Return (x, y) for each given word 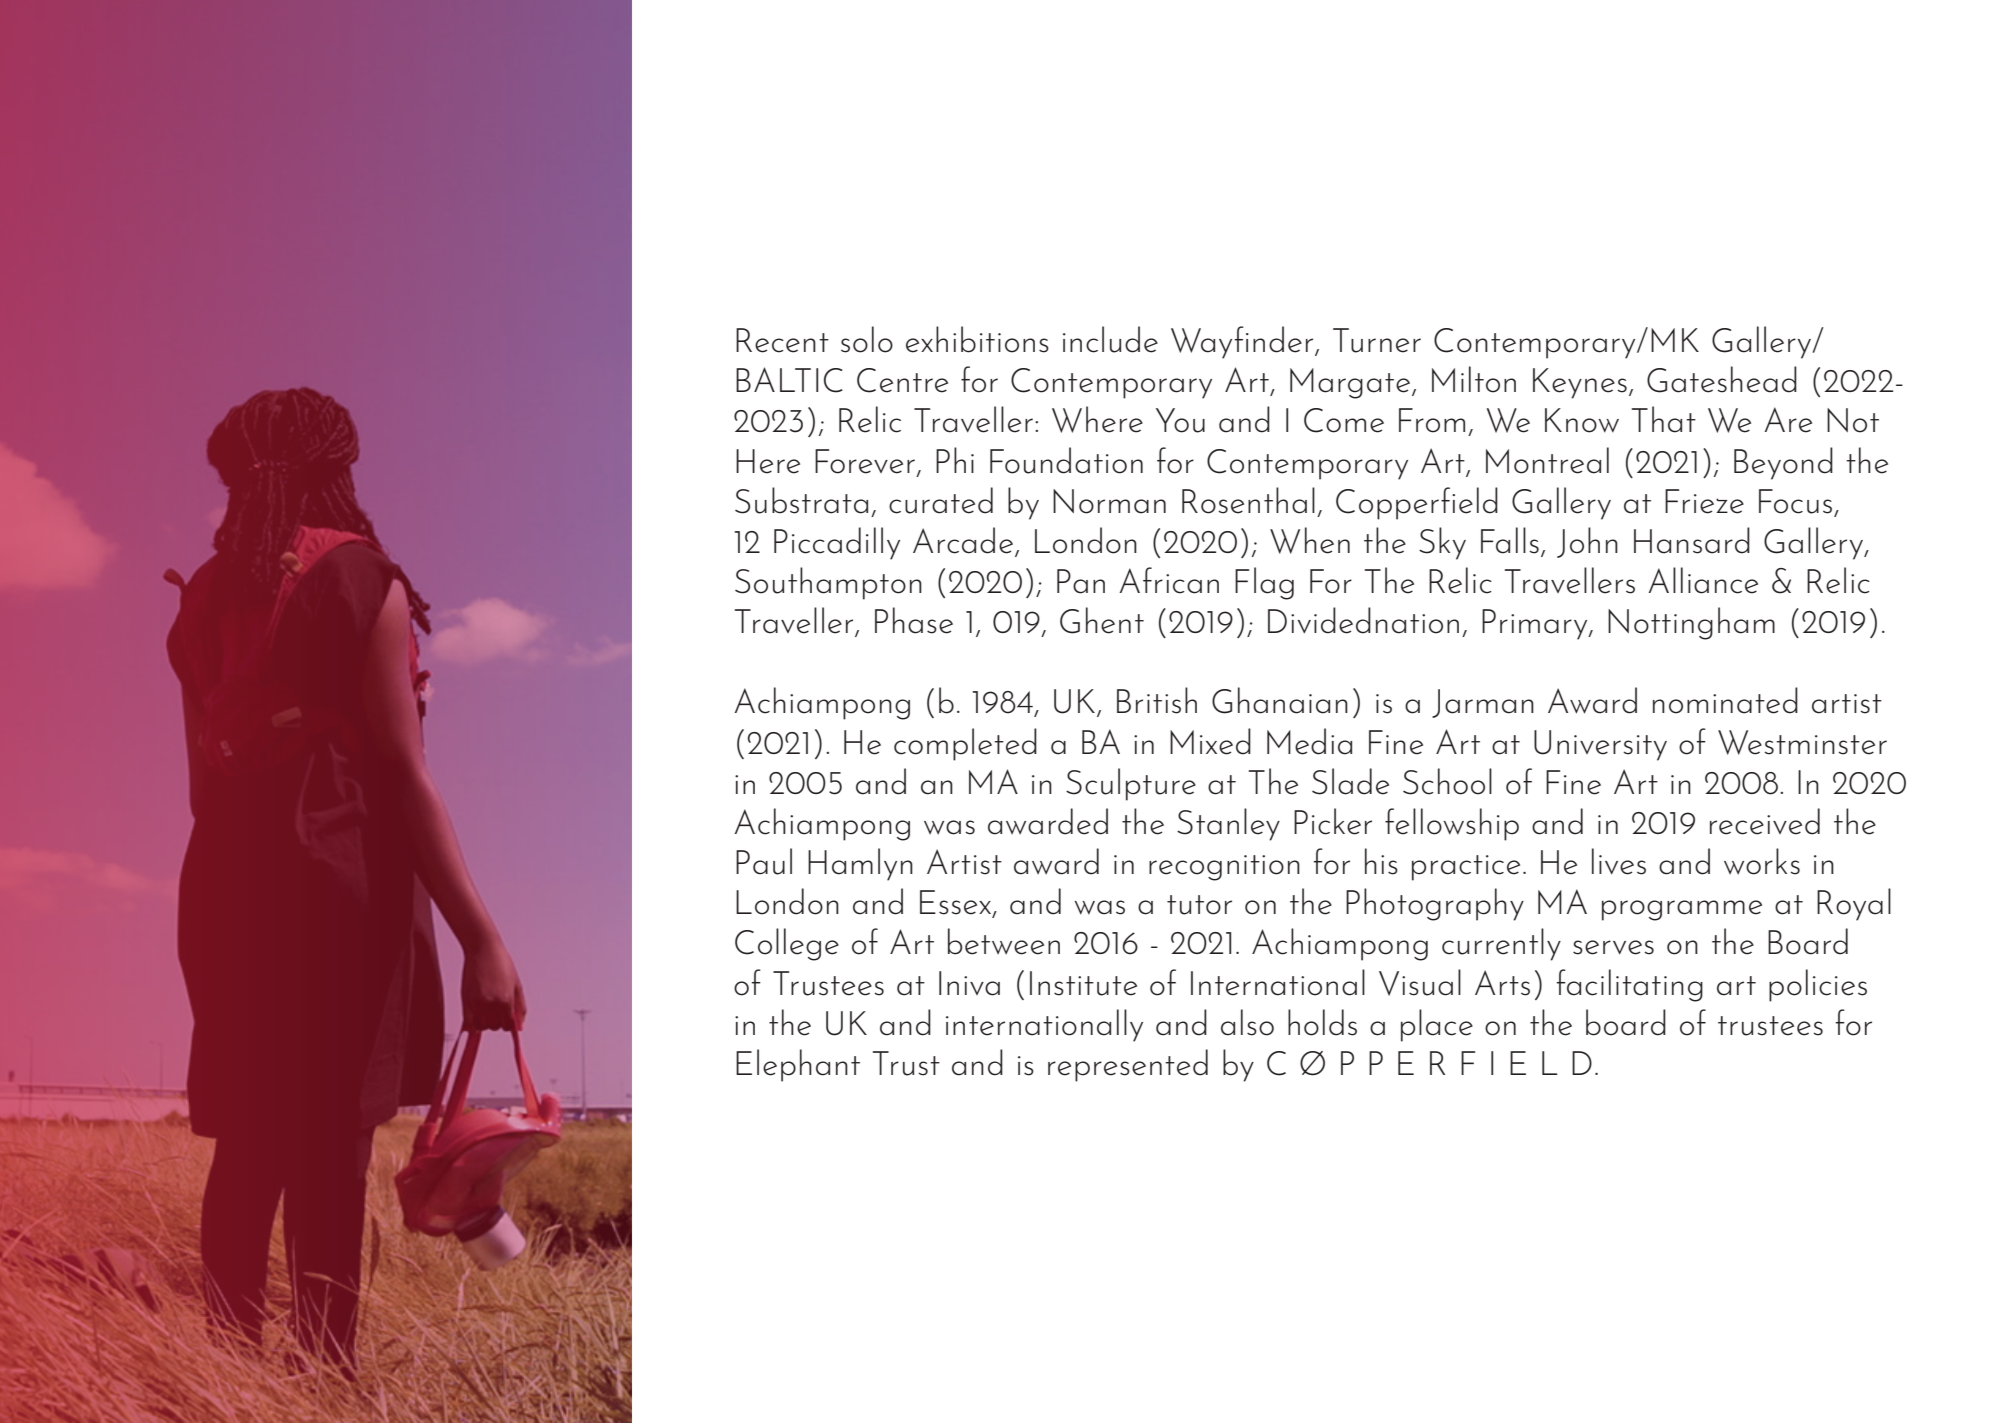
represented (1128, 1065)
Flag (1264, 583)
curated (941, 500)
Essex (956, 903)
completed (965, 744)
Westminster (1802, 742)
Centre (902, 380)
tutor (1199, 905)
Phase (914, 620)
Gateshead (1722, 379)
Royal (1854, 904)
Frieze (1704, 501)
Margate (1350, 383)
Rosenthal (1248, 500)
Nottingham (1691, 623)
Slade (1350, 781)
